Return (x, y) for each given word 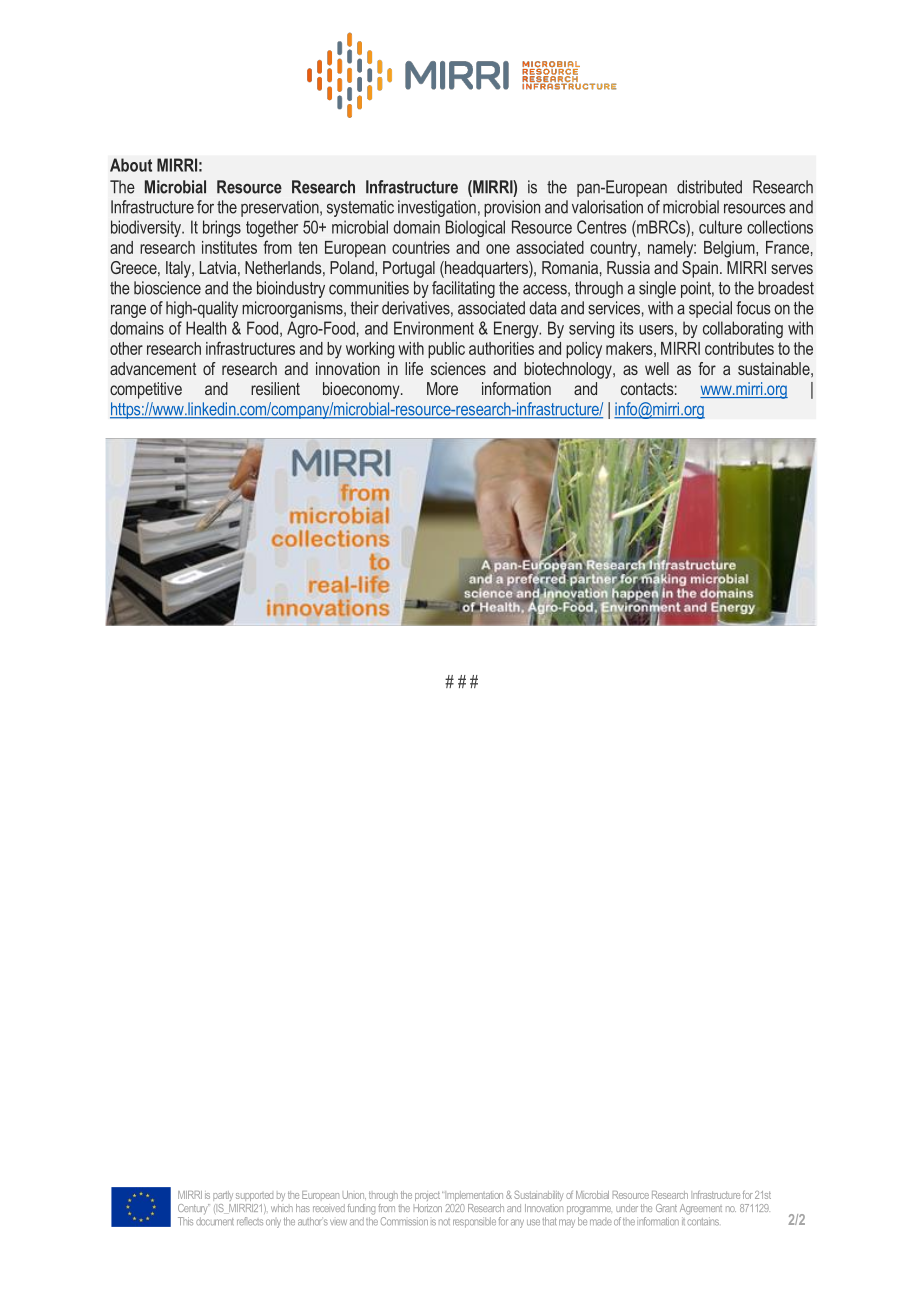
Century (194, 1209)
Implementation (474, 1196)
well (657, 368)
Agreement (701, 1209)
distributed (709, 187)
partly (223, 1196)
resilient (275, 388)
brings (222, 228)
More (442, 388)
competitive (146, 390)
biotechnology (569, 370)
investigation (437, 208)
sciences (458, 368)
